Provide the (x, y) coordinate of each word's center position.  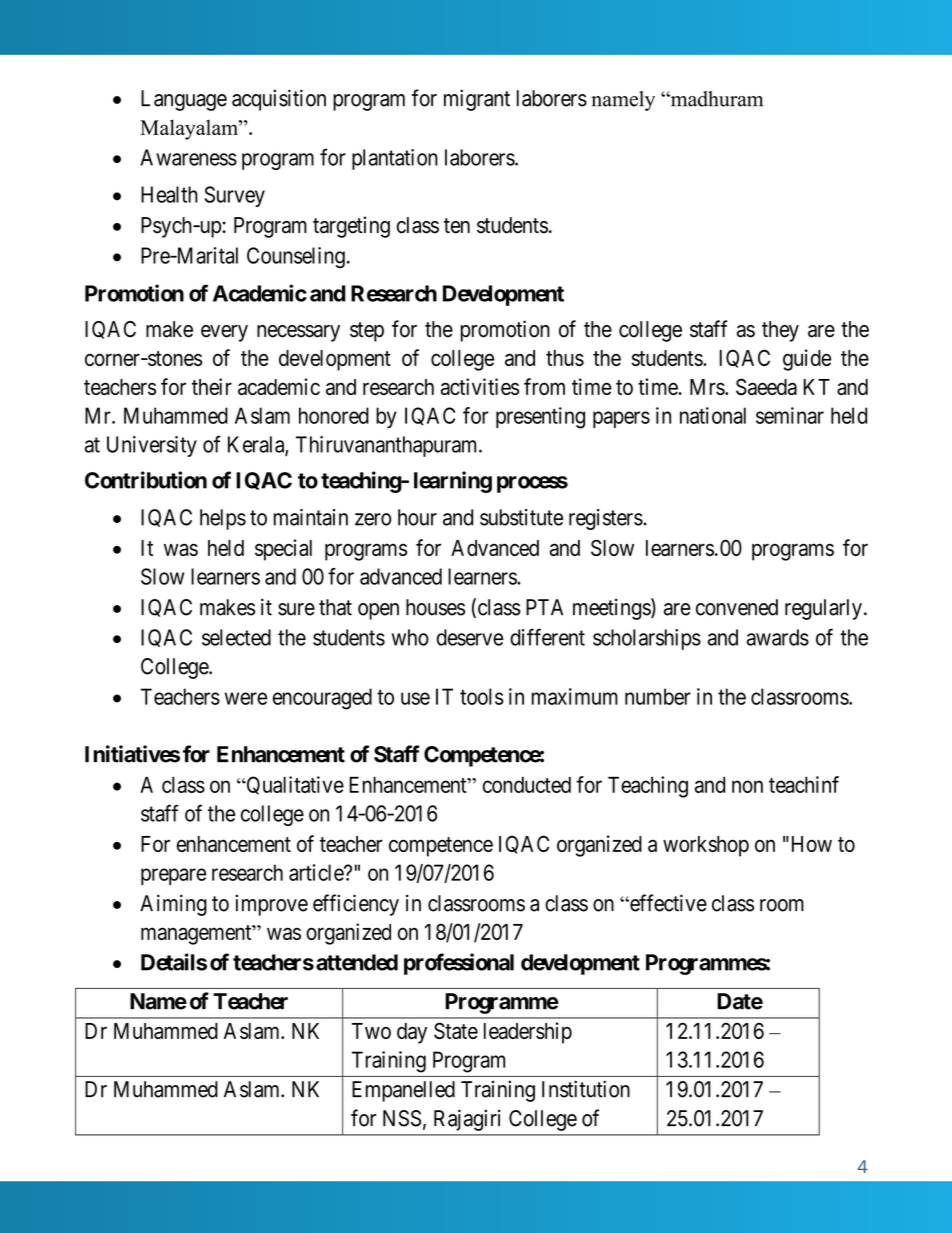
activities (480, 386)
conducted (527, 784)
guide (807, 360)
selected (236, 637)
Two (371, 1031)
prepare (173, 876)
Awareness (188, 157)
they (780, 331)
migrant (477, 100)
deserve (470, 637)
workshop (706, 846)
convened (737, 607)
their (212, 386)
